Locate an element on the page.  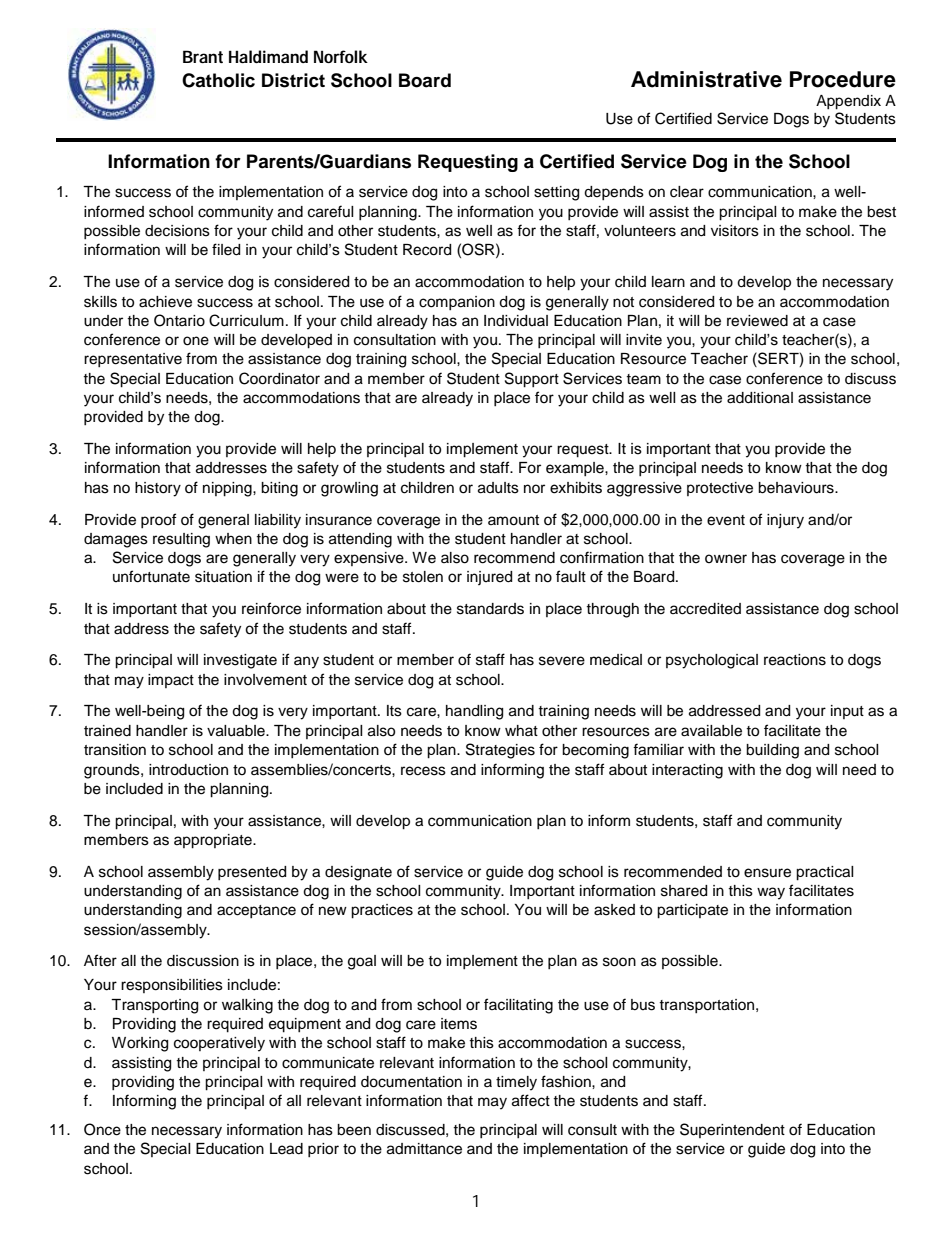
Catholic is located at coordinates (218, 80).
